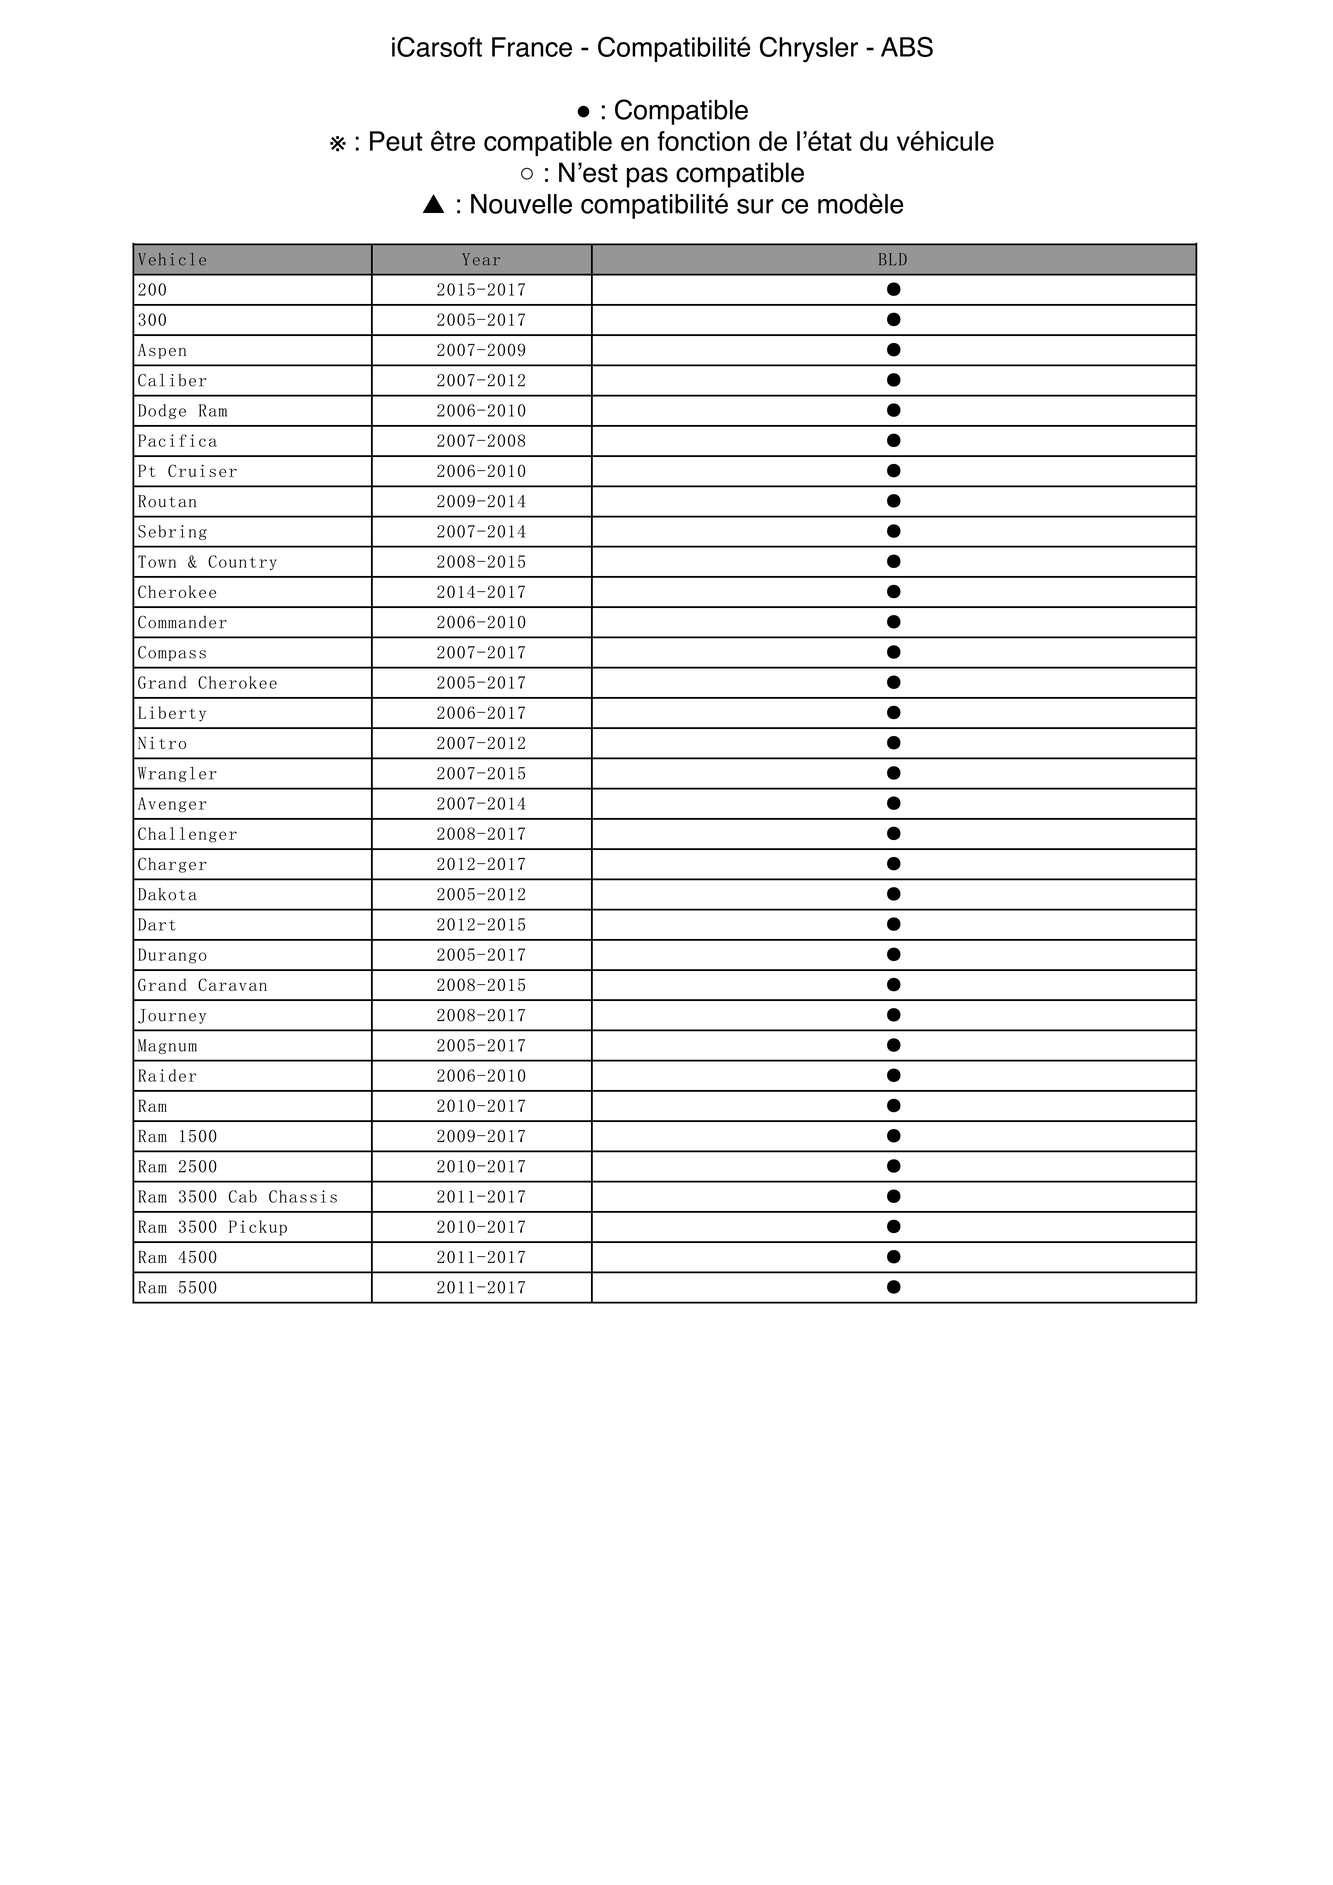 This screenshot has height=1885, width=1333. What do you see at coordinates (481, 259) in the screenshot?
I see `Year` at bounding box center [481, 259].
